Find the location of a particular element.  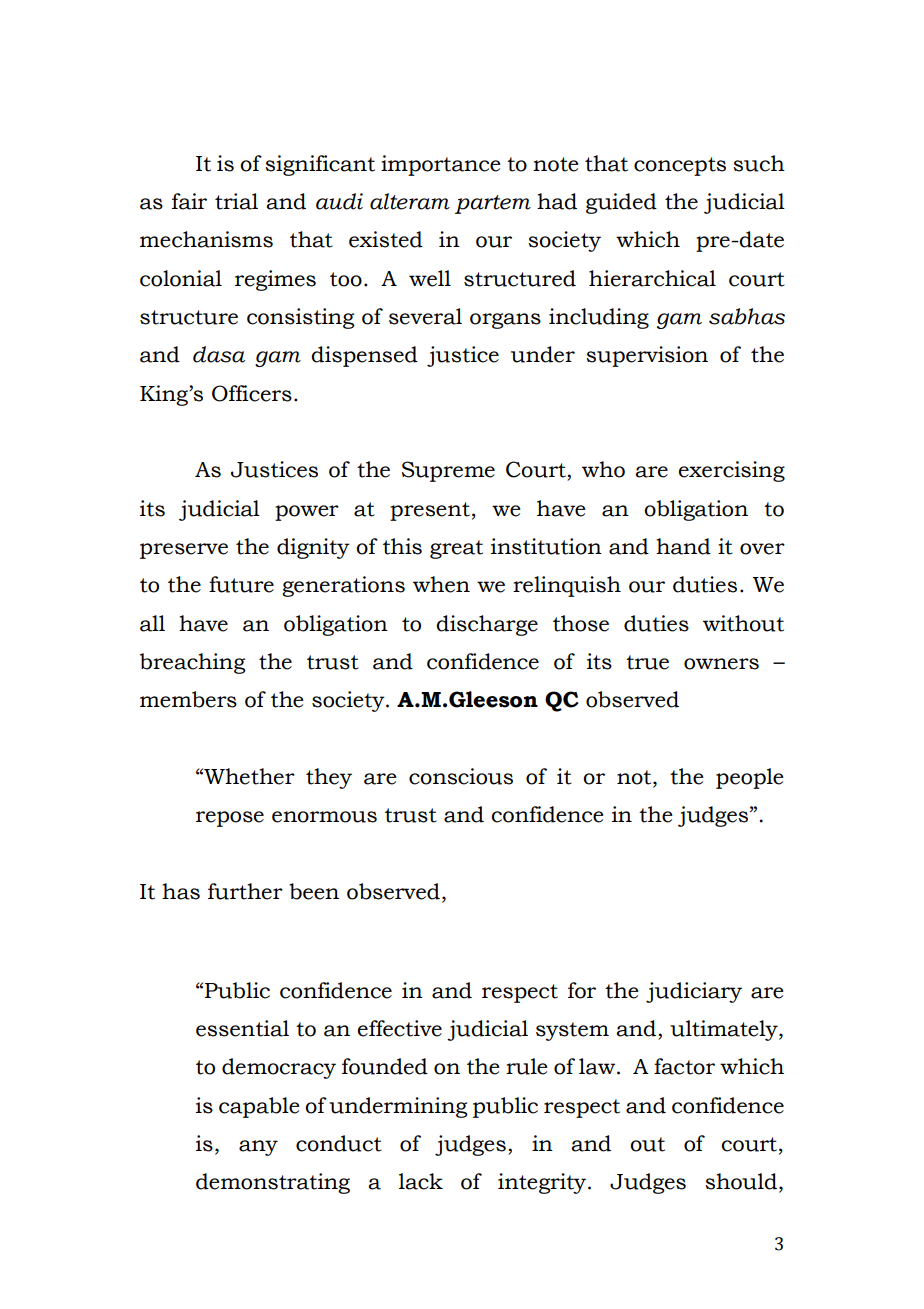

any is located at coordinates (258, 1148).
